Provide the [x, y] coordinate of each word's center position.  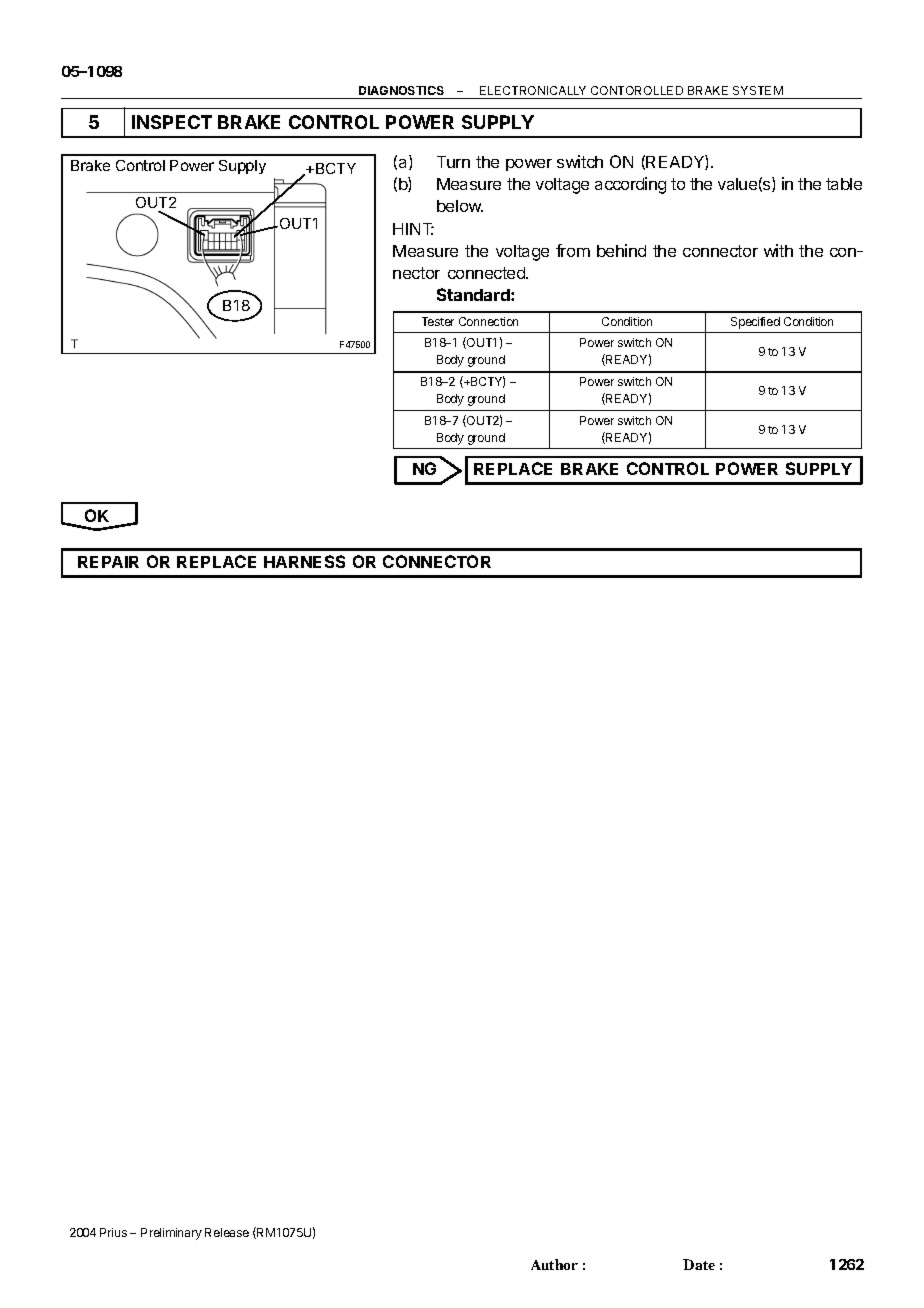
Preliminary [171, 1234]
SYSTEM [758, 90]
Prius [113, 1232]
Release [227, 1232]
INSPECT [172, 122]
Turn [453, 162]
